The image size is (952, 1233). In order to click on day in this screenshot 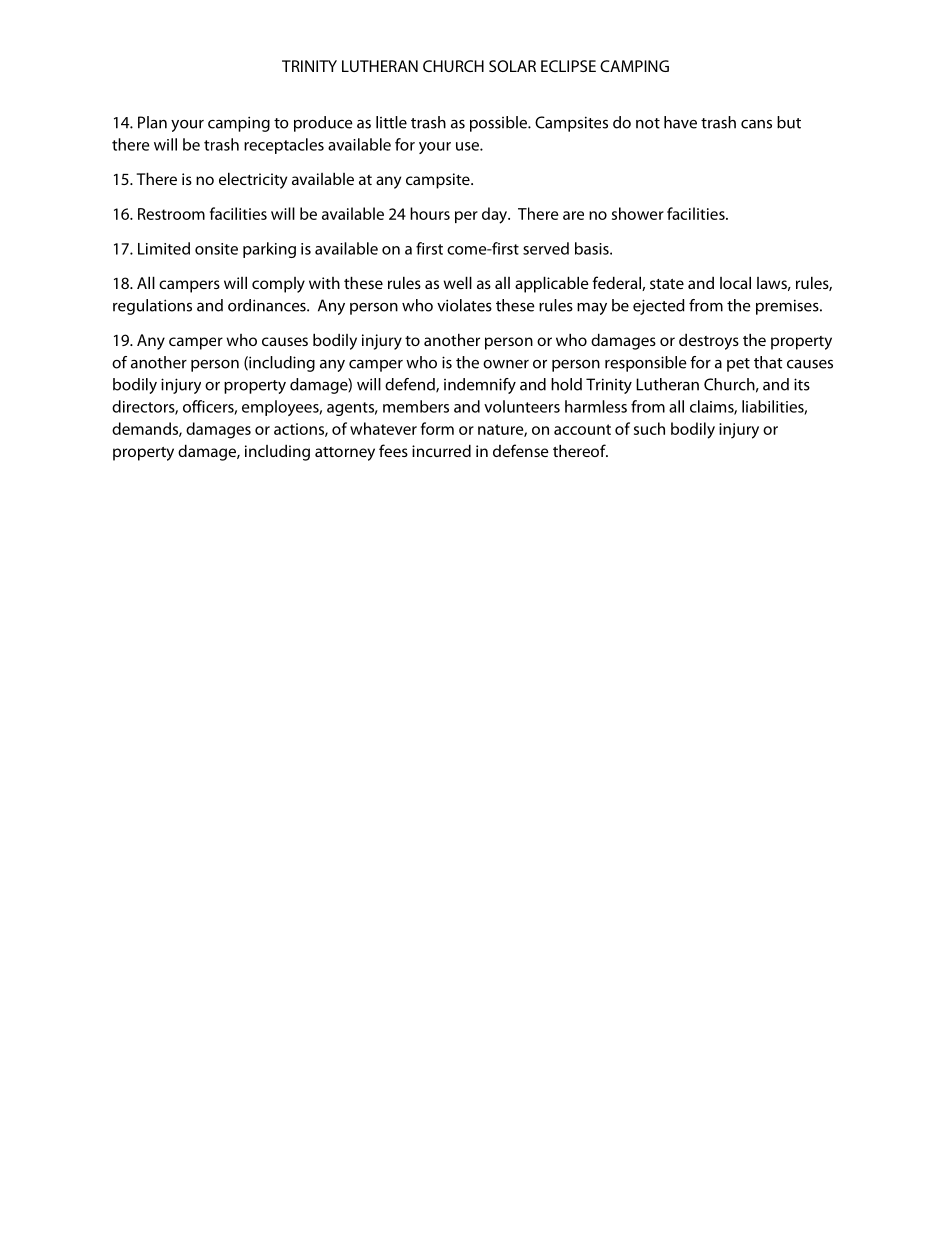, I will do `click(496, 215)`.
